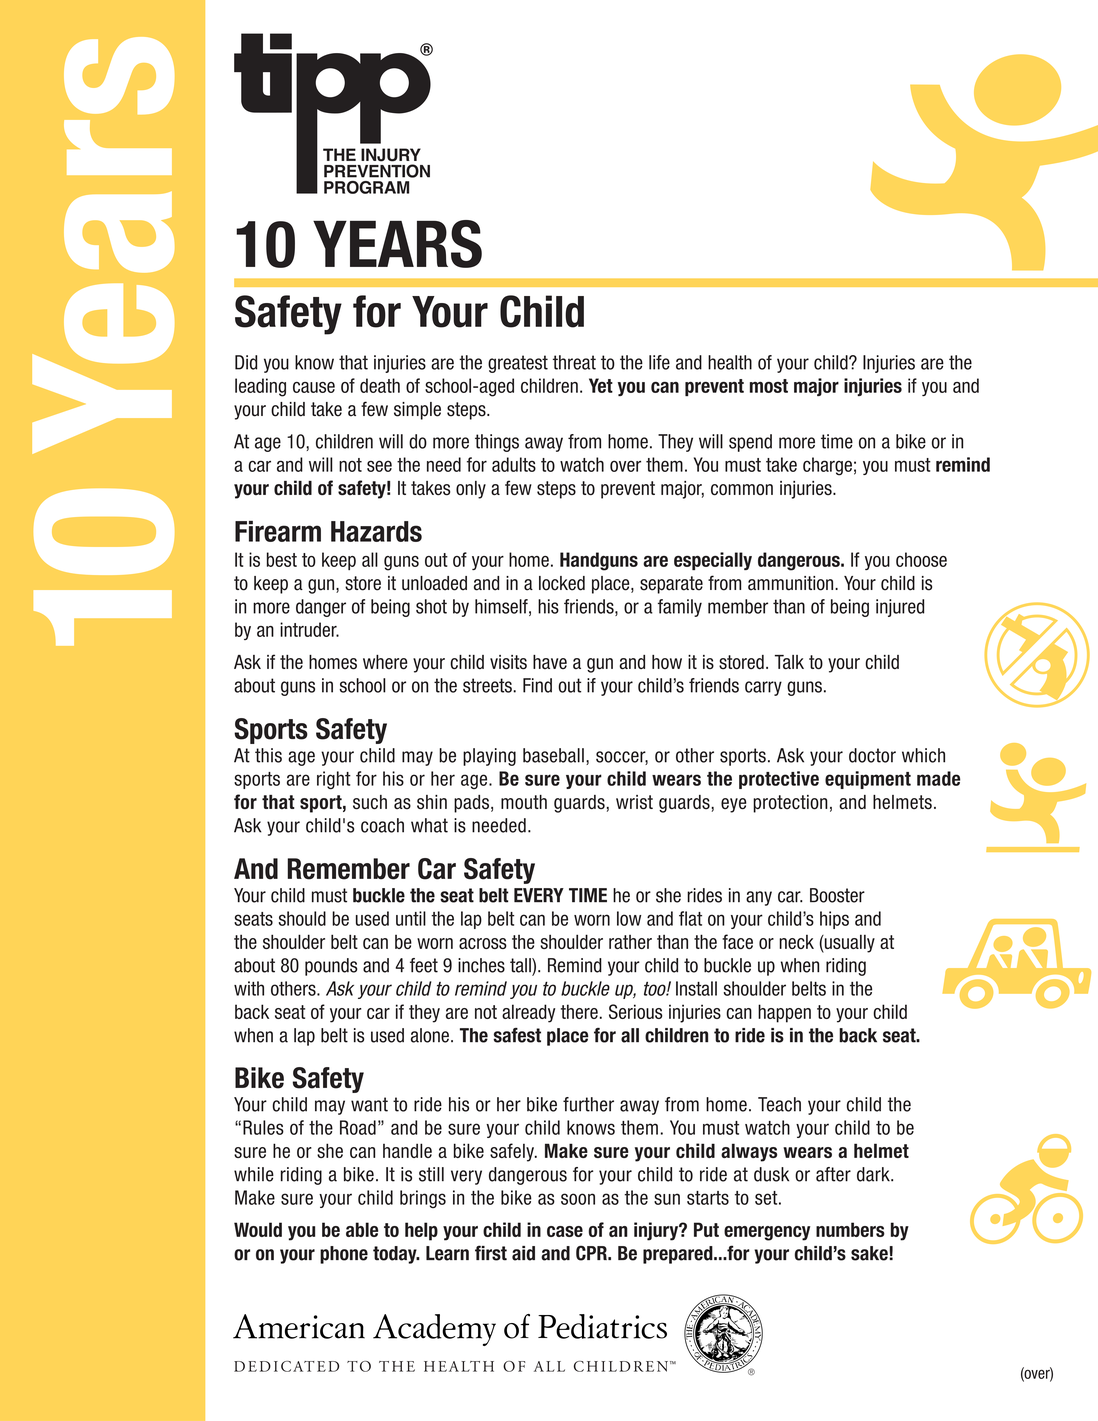 The image size is (1098, 1421). What do you see at coordinates (562, 583) in the screenshot?
I see `locked` at bounding box center [562, 583].
